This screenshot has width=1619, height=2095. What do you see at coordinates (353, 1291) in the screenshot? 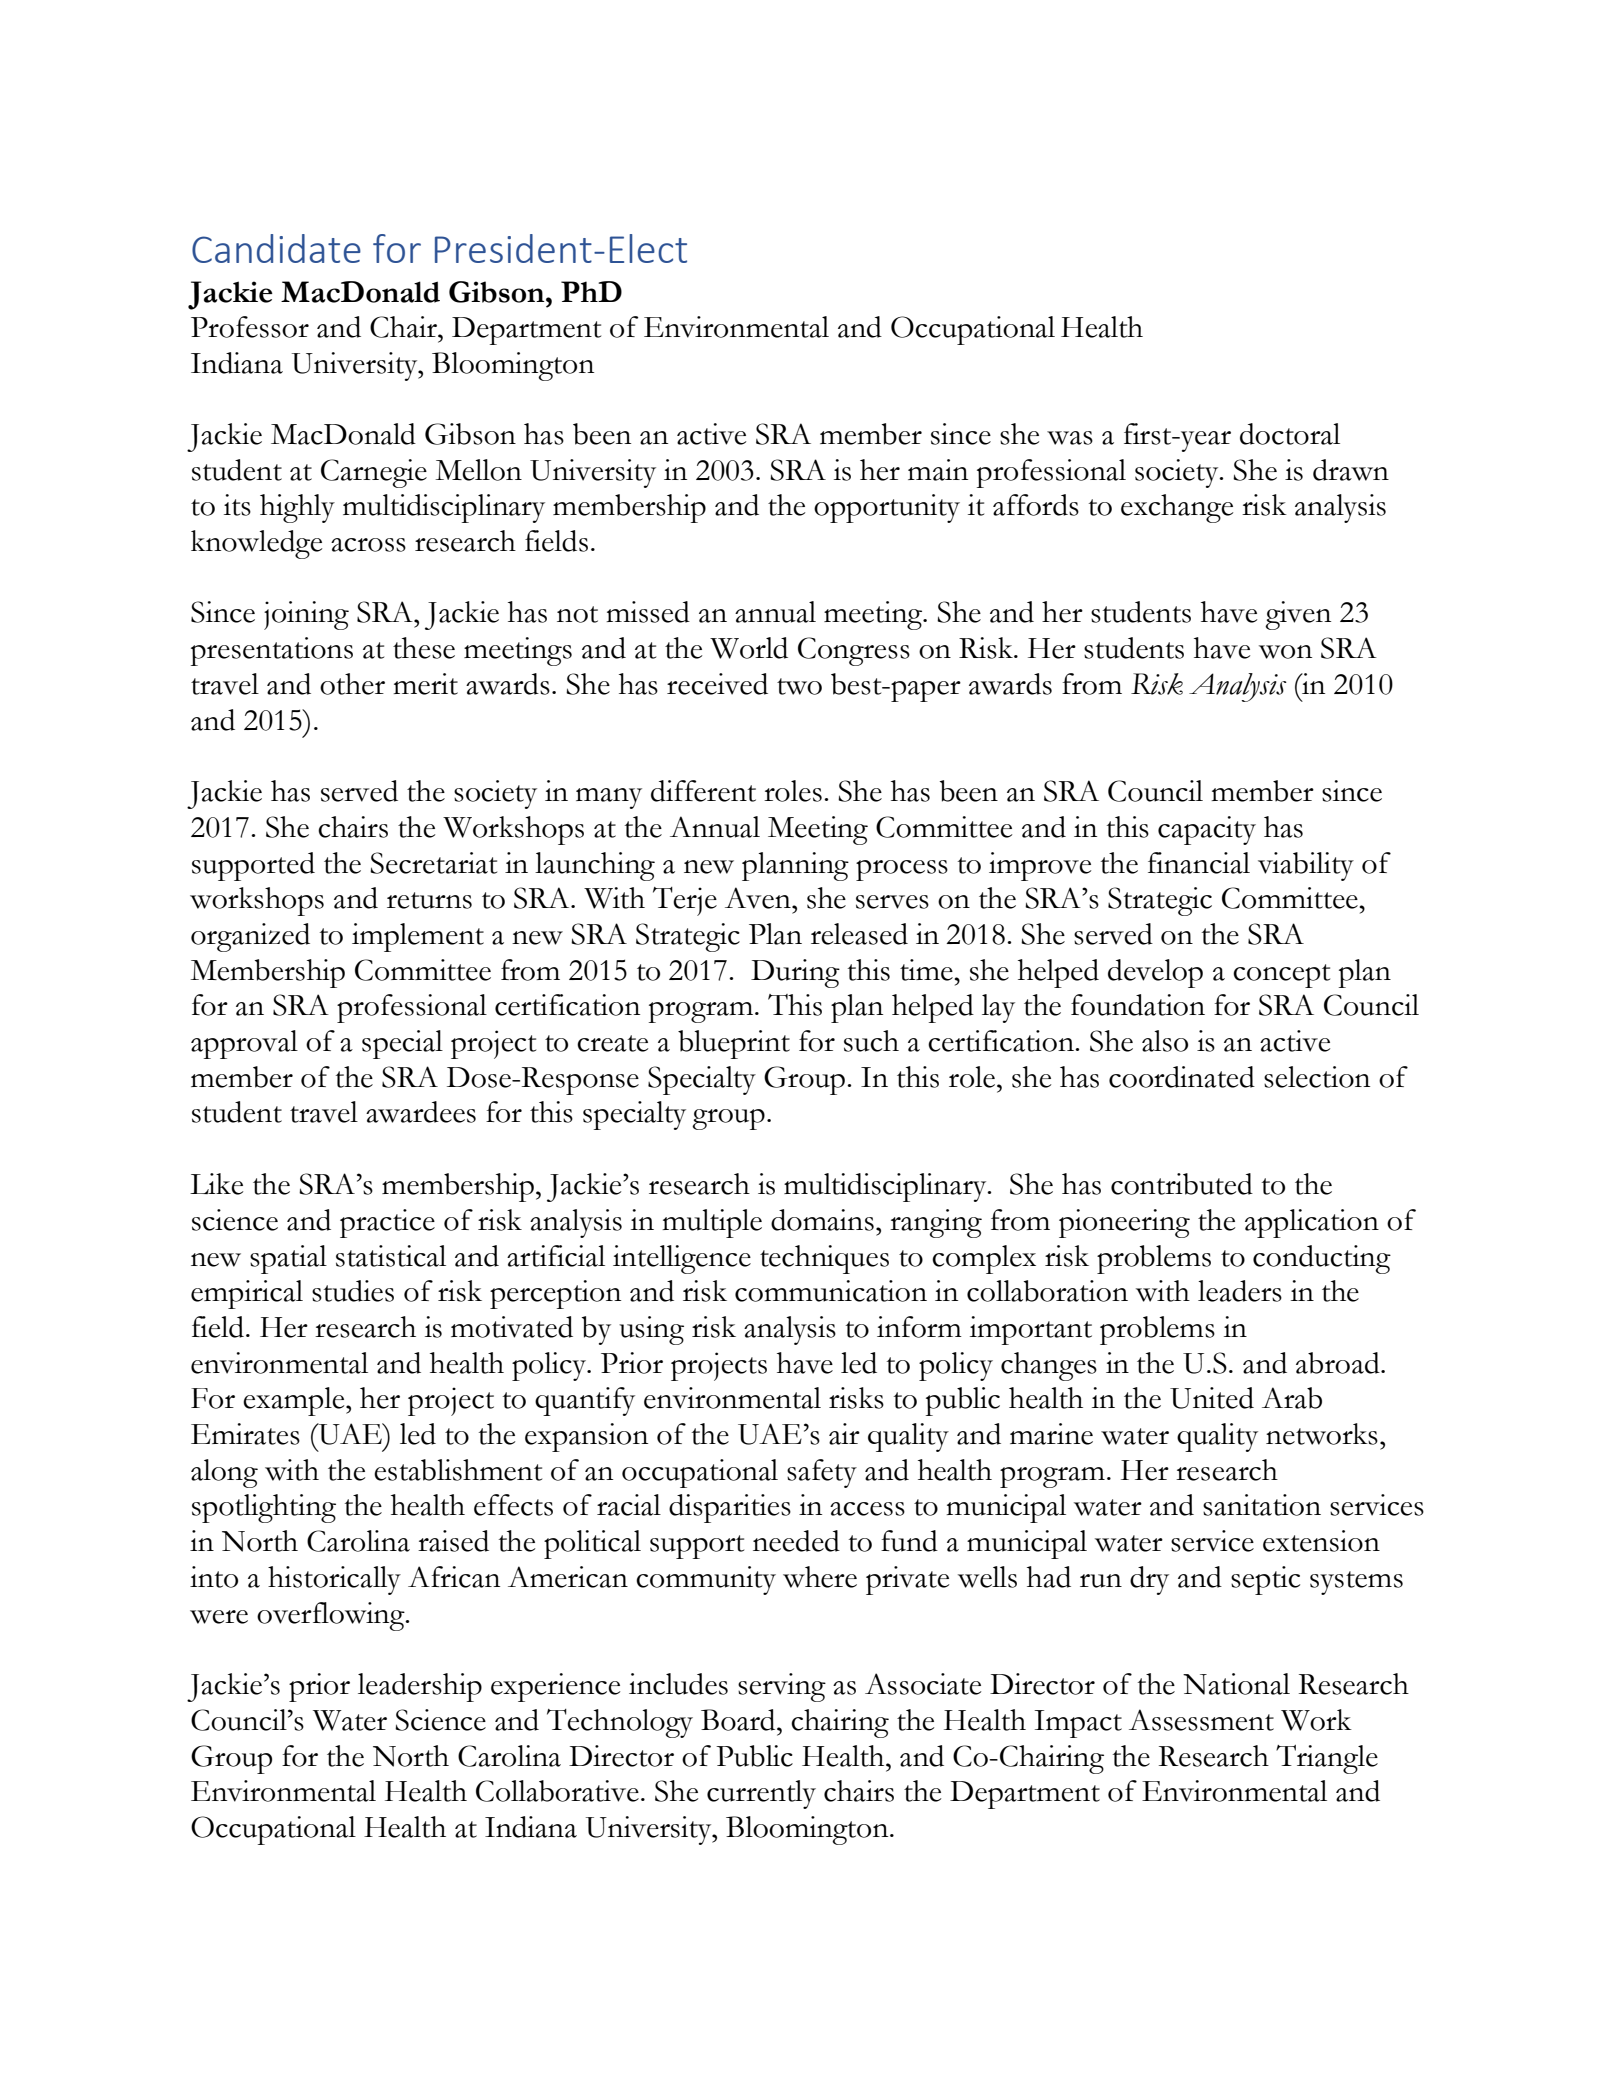
I see `studies` at bounding box center [353, 1291].
